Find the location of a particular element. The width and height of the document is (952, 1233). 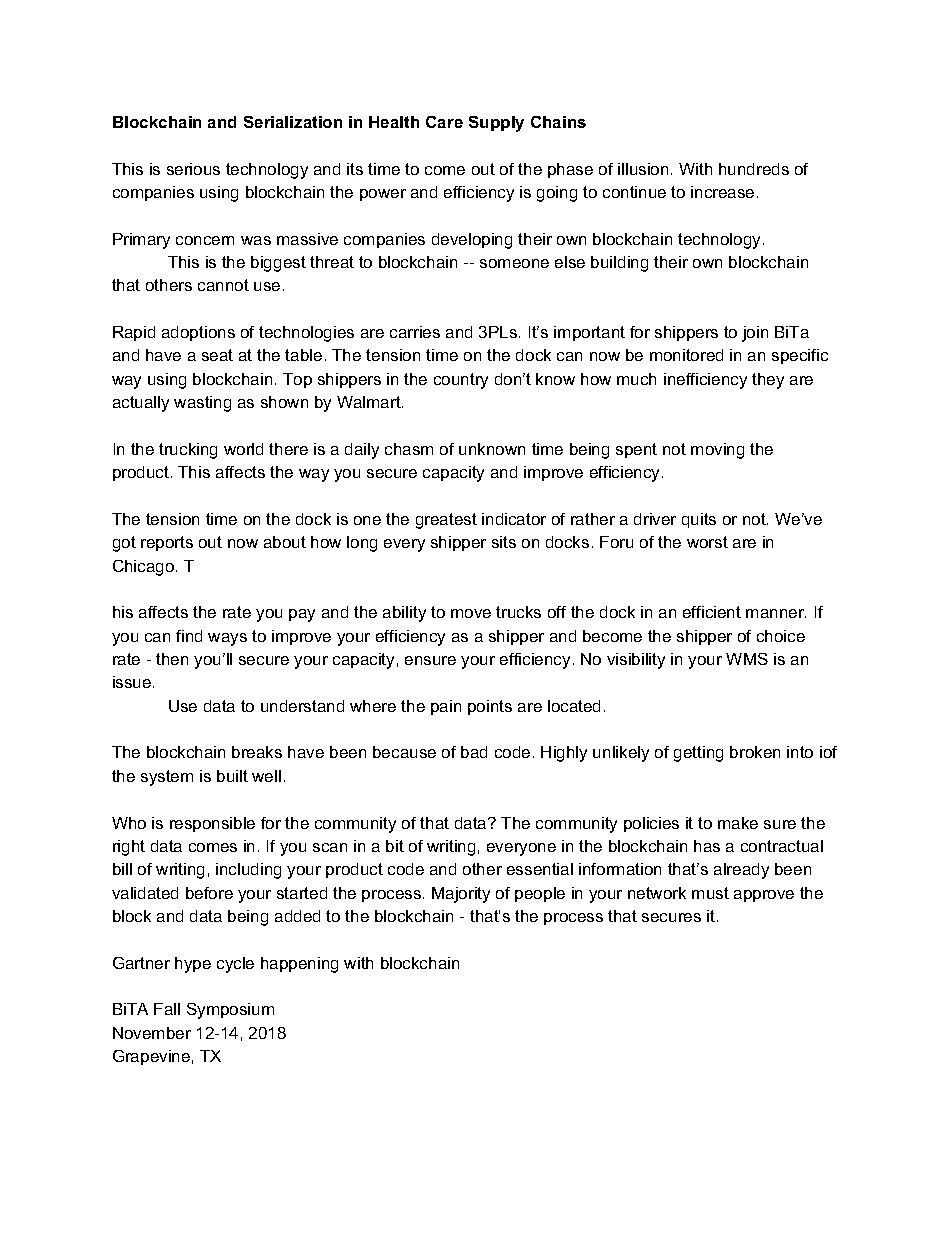

hundreds is located at coordinates (754, 169).
